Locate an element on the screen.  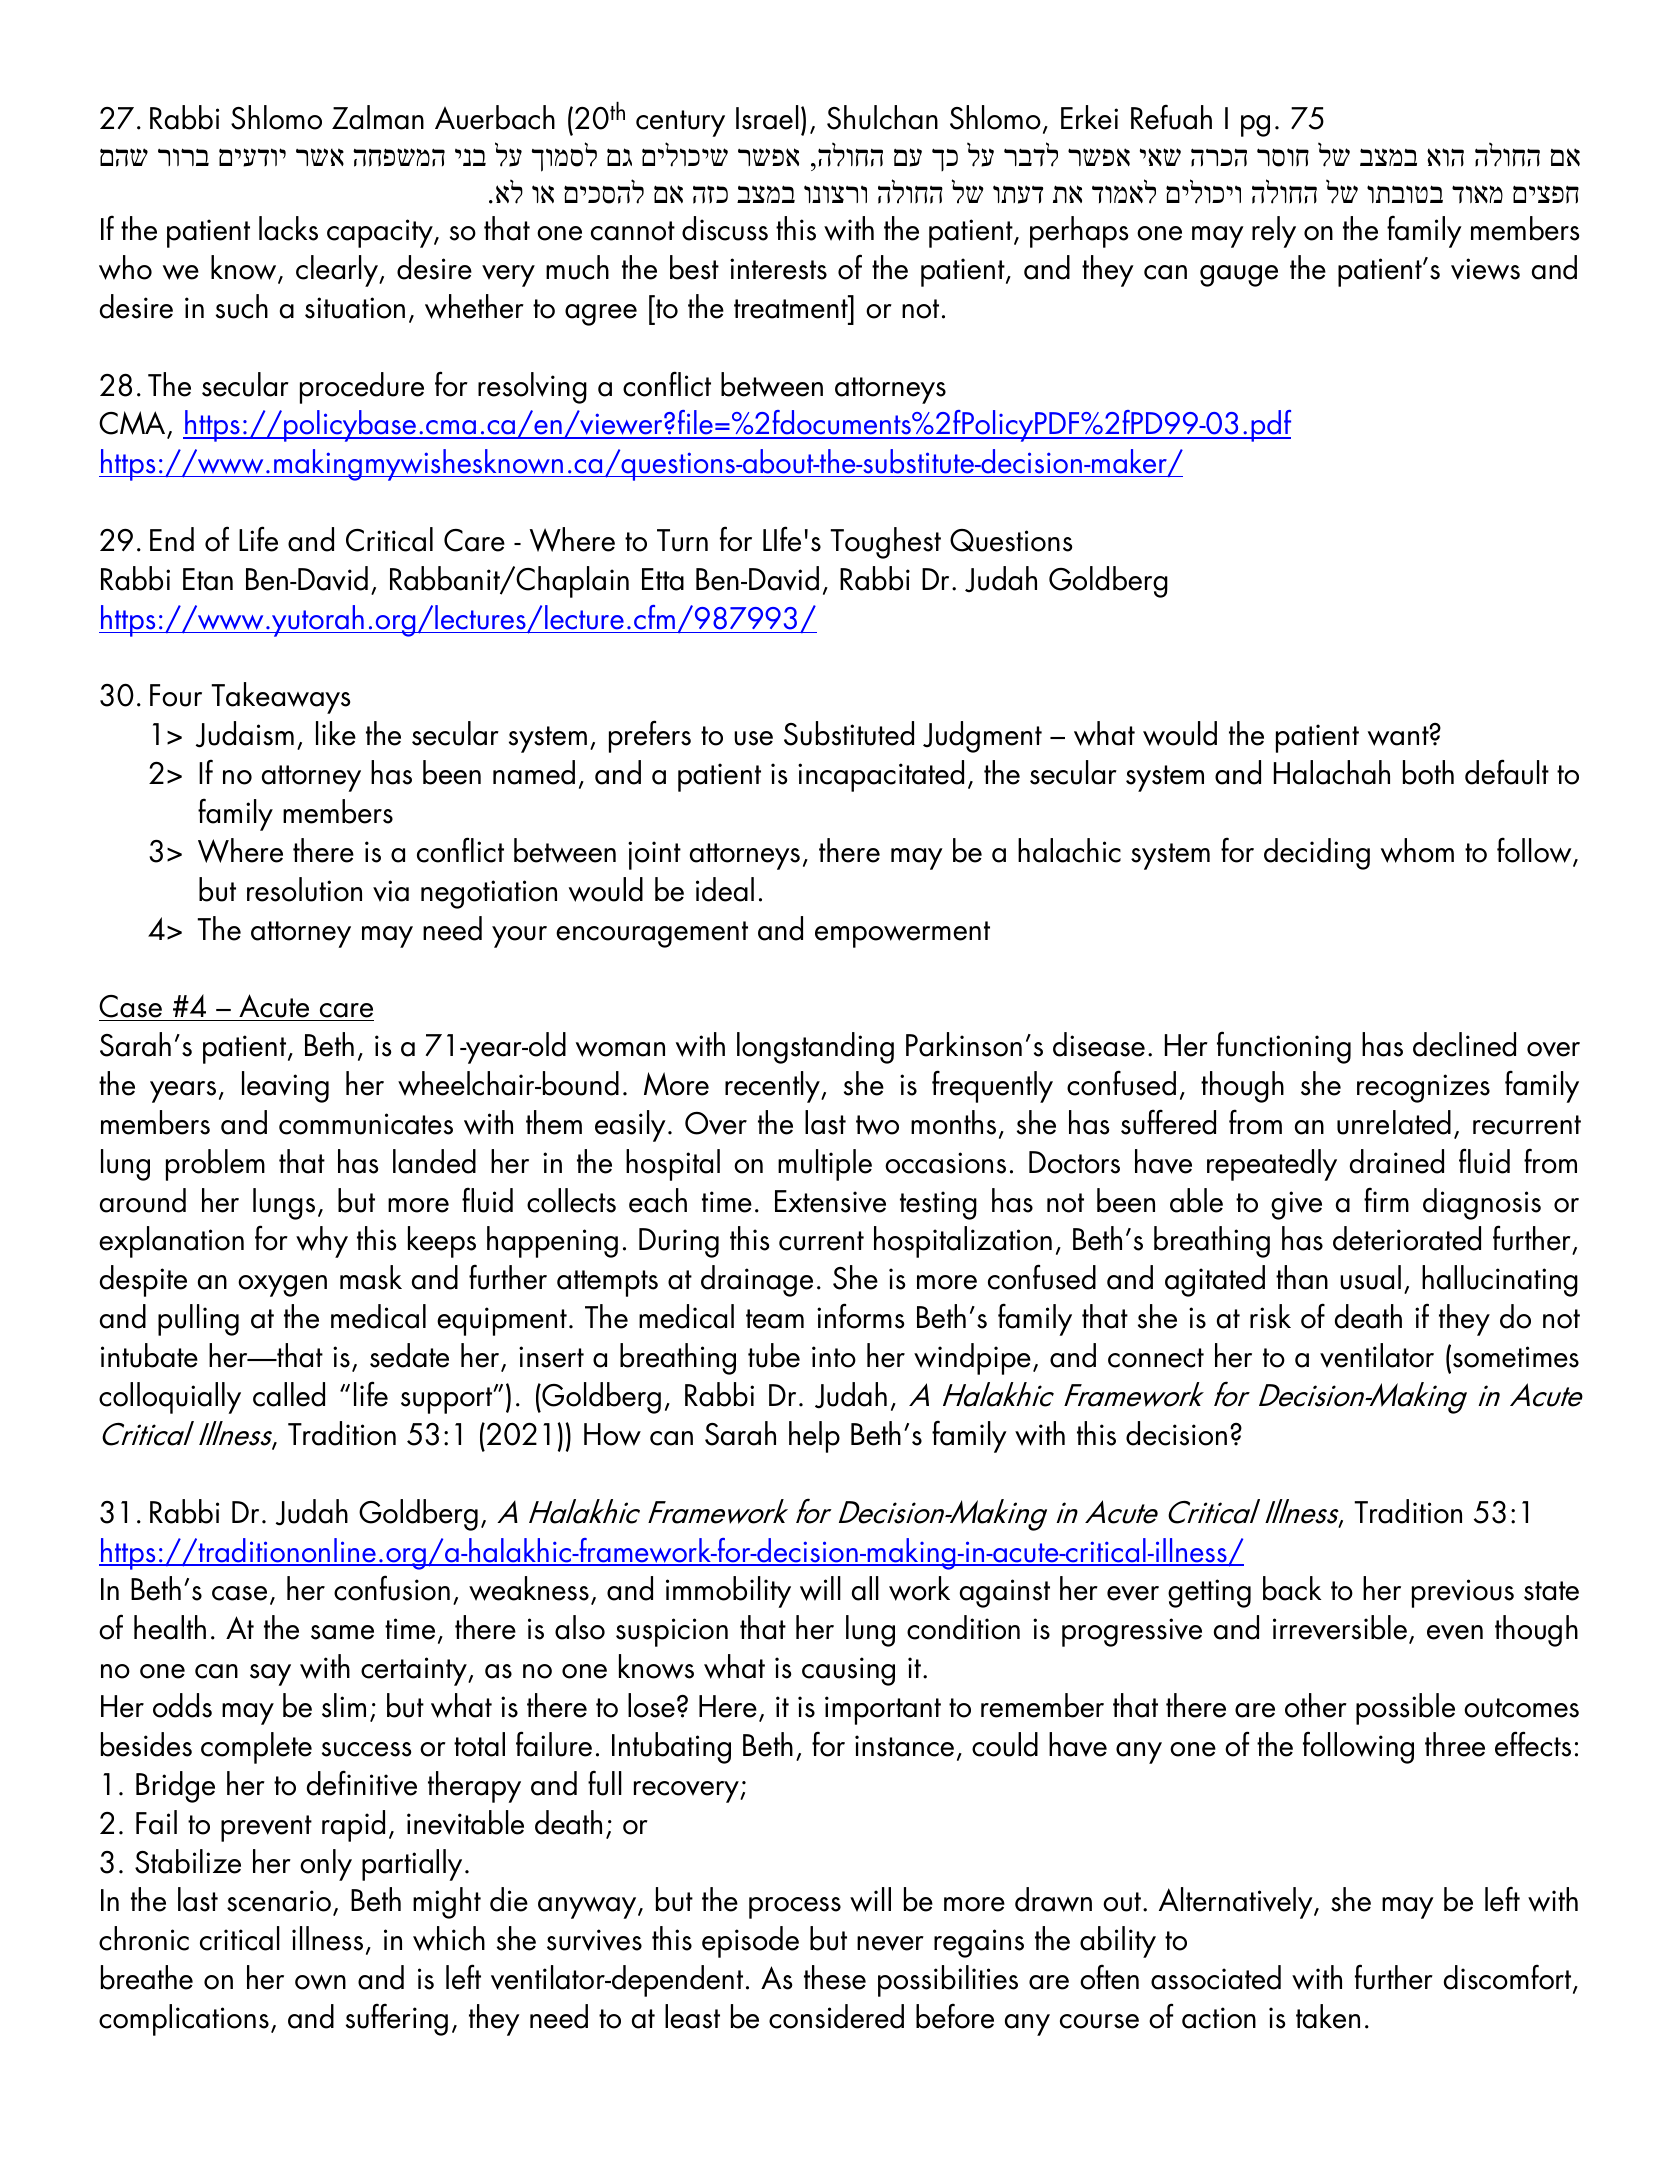
lacks is located at coordinates (288, 228).
